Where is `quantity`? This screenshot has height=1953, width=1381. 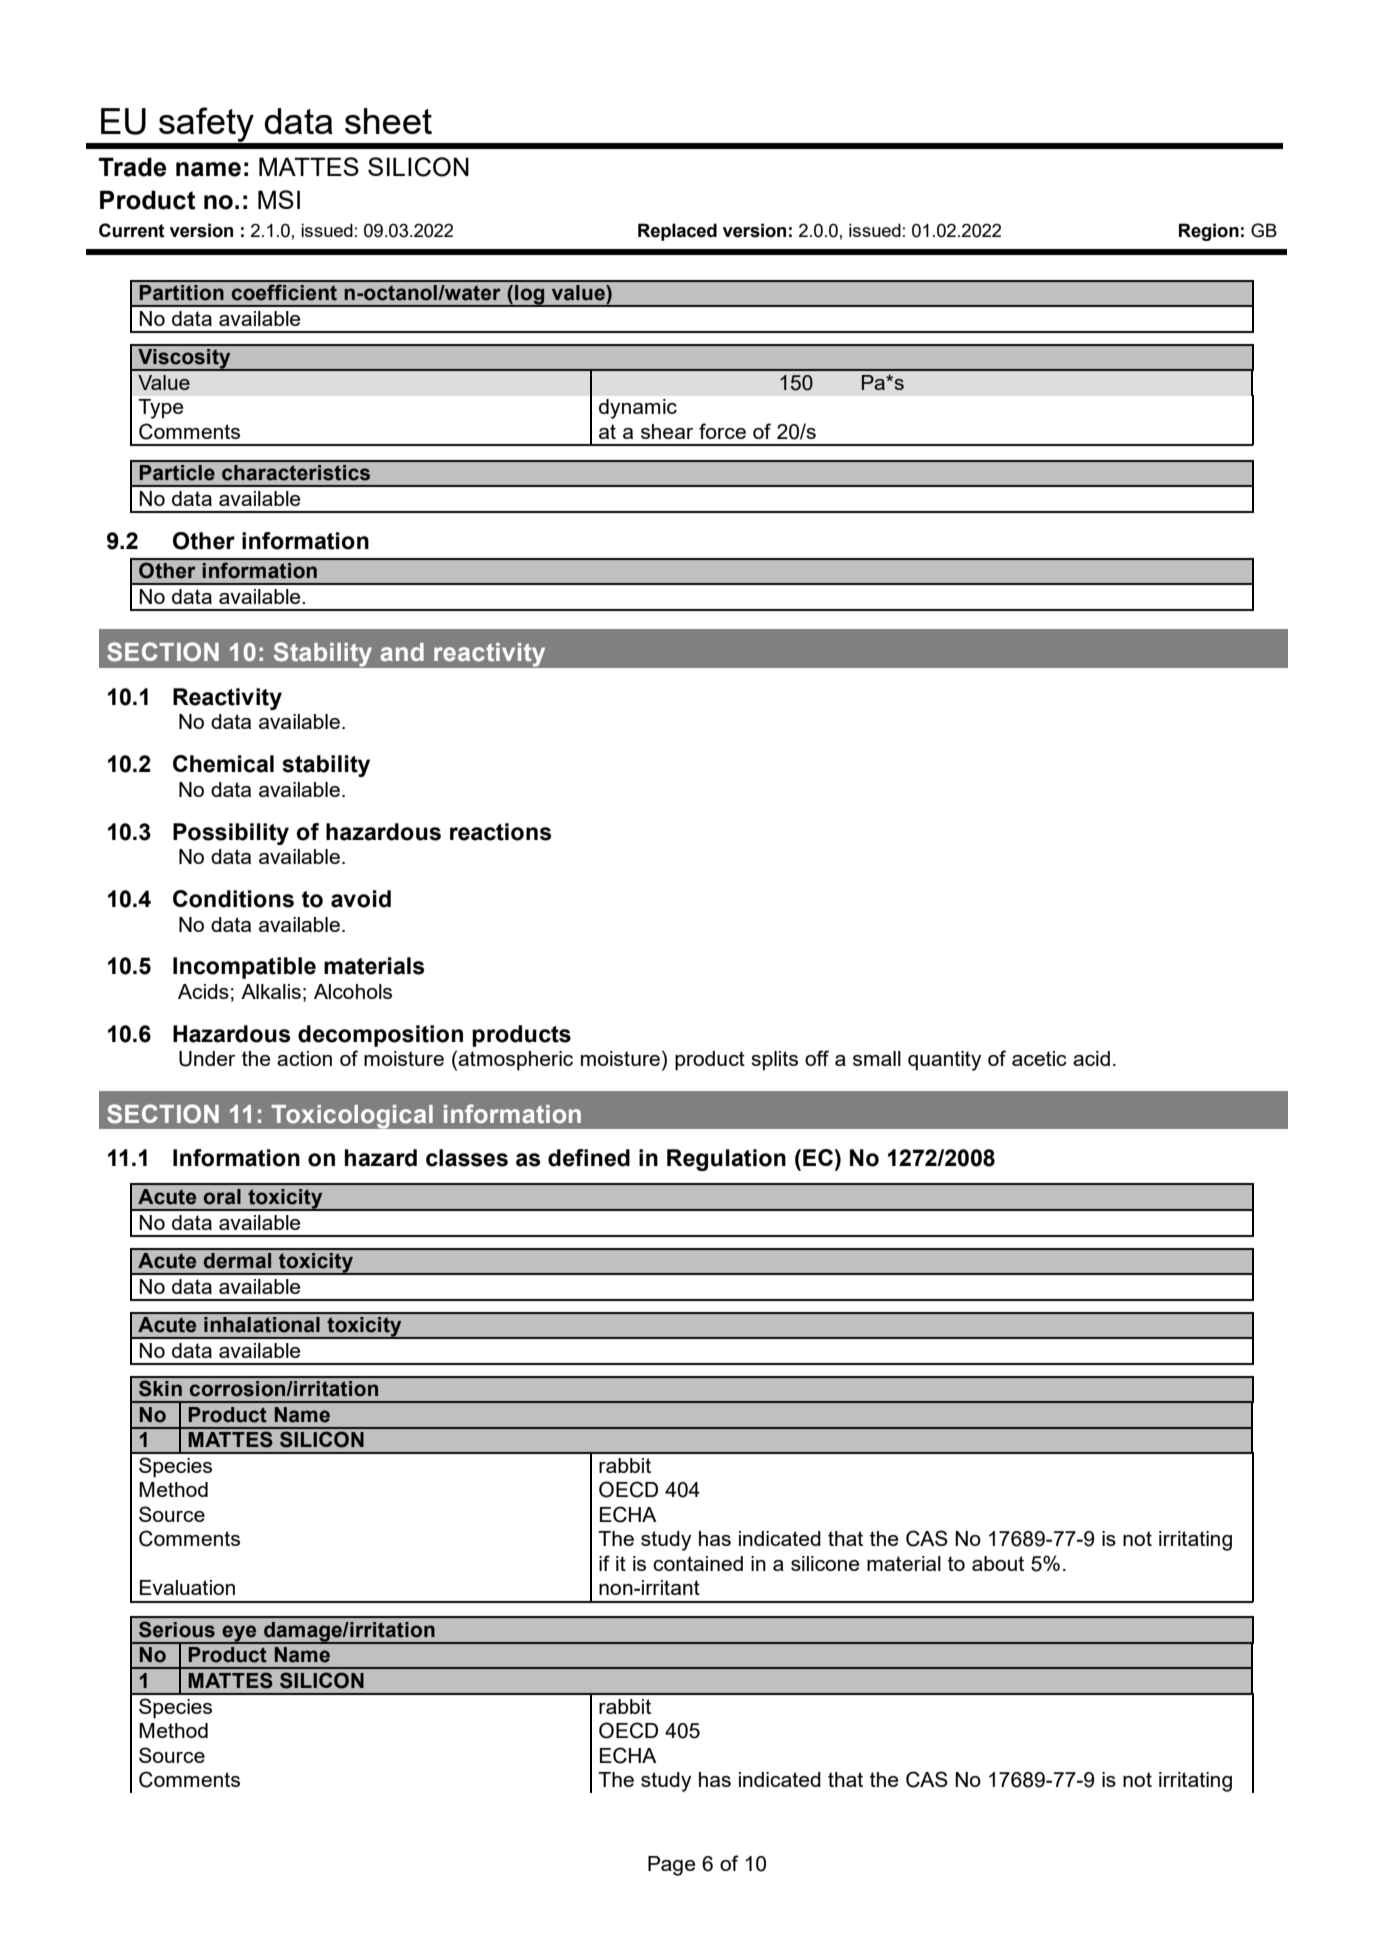 quantity is located at coordinates (944, 1061).
